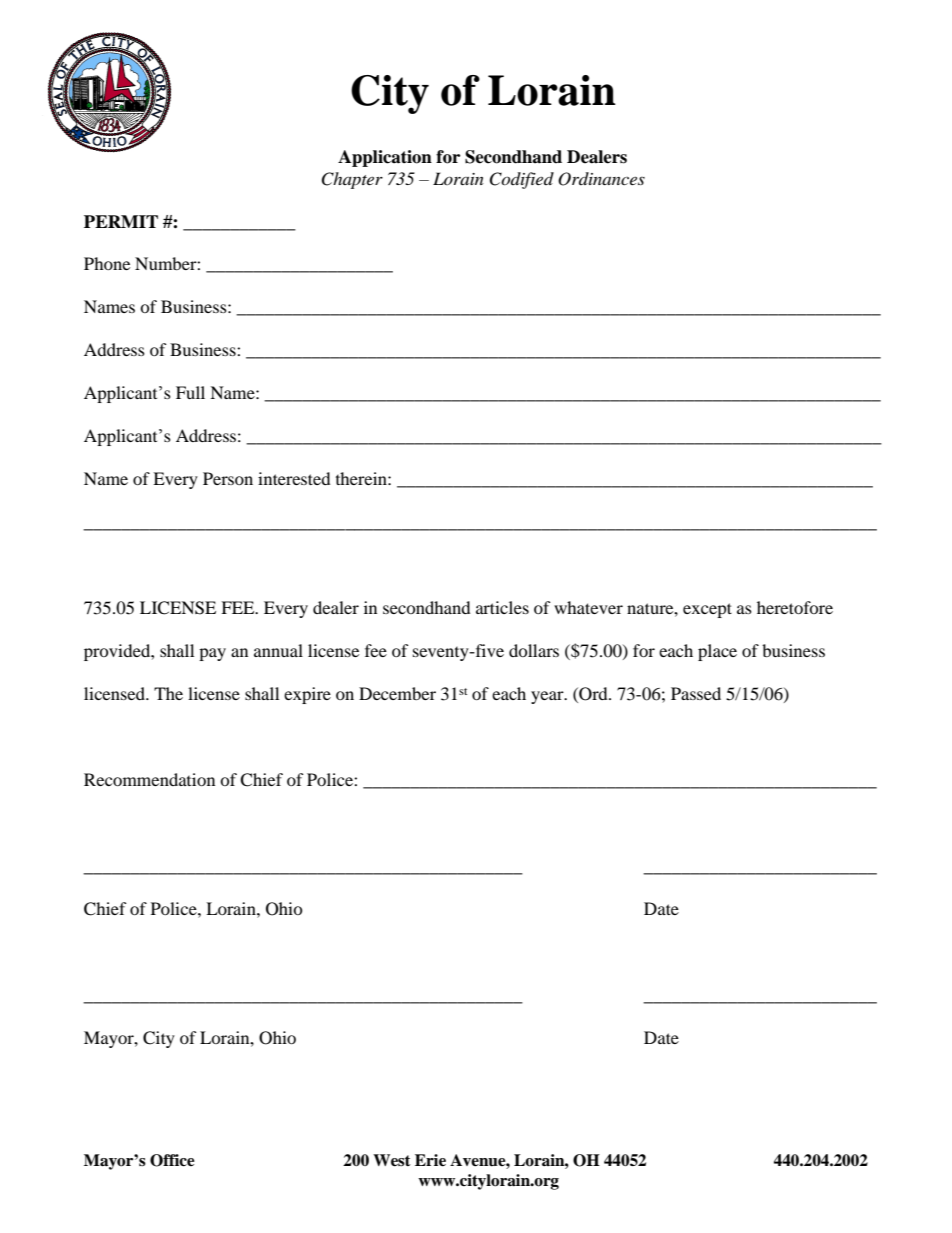  Describe the element at coordinates (521, 180) in the image. I see `Codified` at that location.
